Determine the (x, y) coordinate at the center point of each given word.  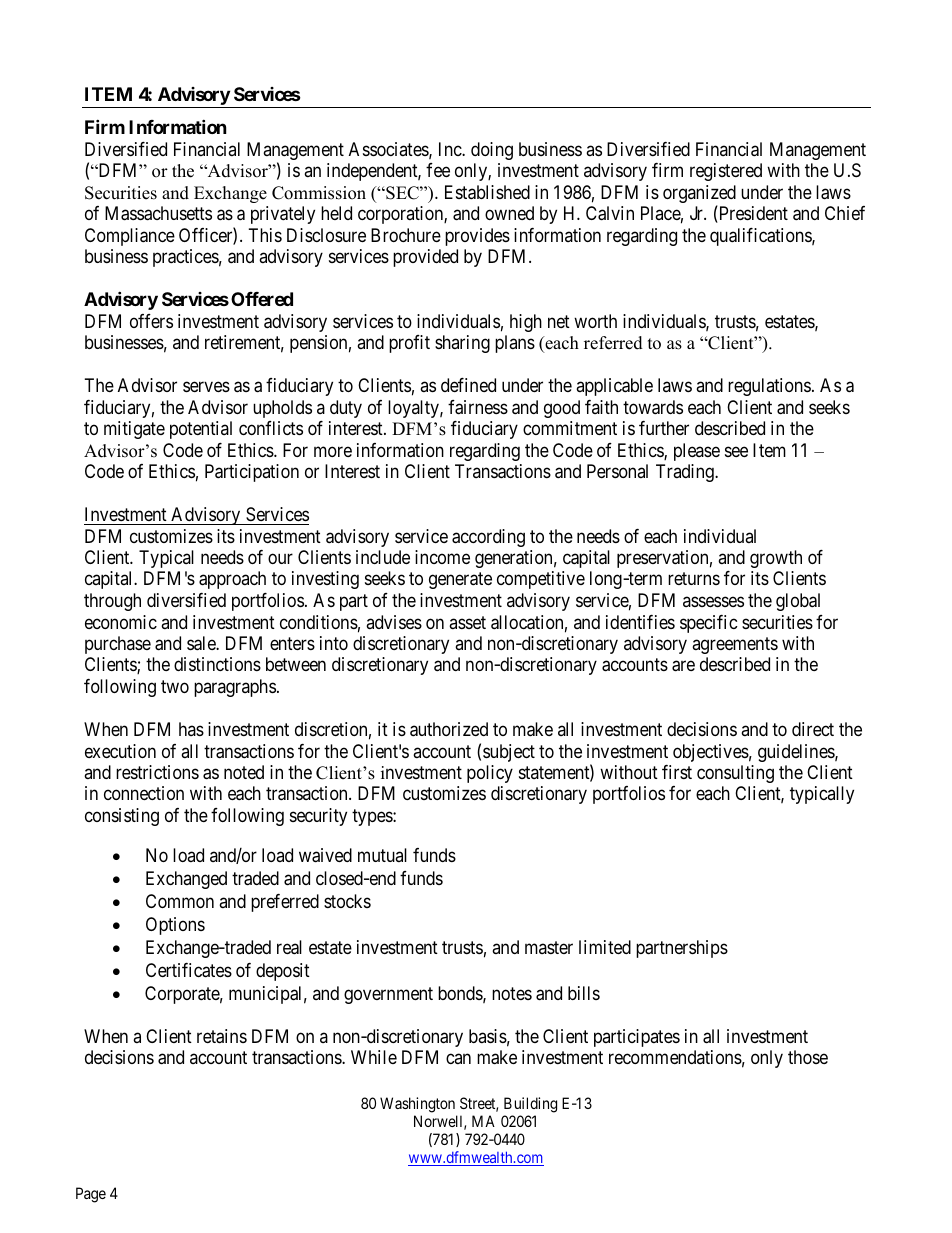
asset (467, 622)
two (175, 686)
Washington (418, 1106)
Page (91, 1195)
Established (487, 192)
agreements (735, 645)
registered (726, 172)
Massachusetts (158, 213)
